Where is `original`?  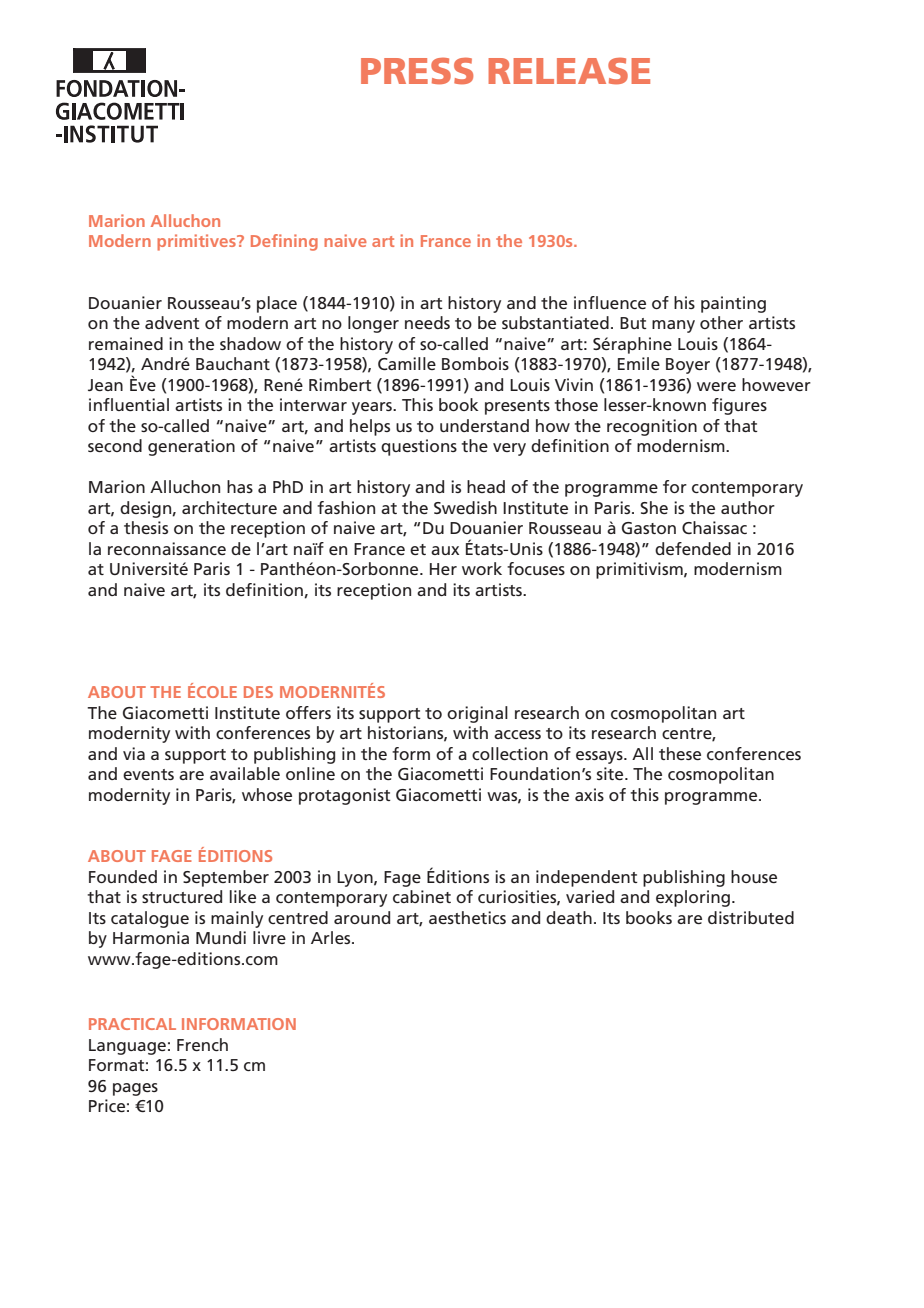 original is located at coordinates (477, 714).
